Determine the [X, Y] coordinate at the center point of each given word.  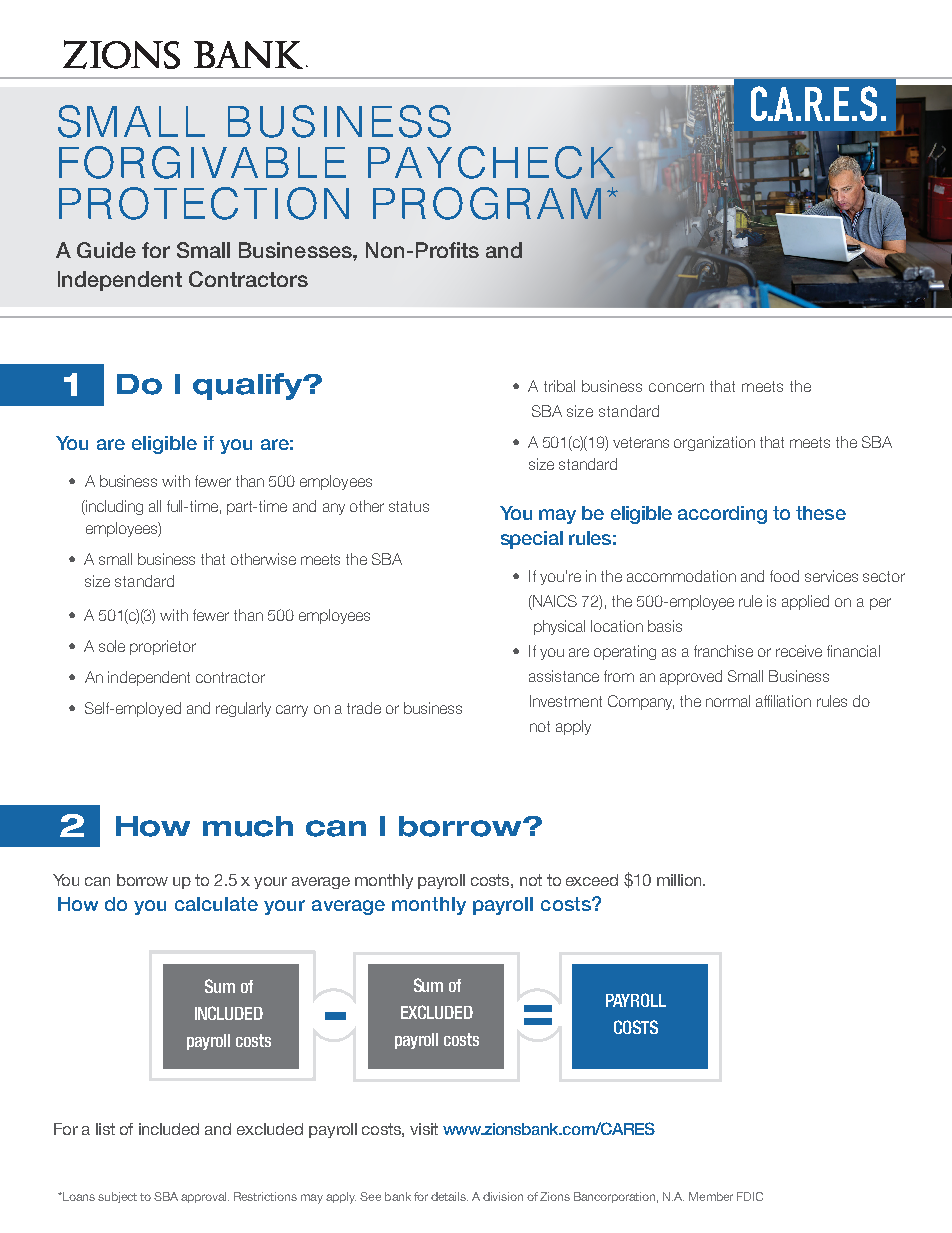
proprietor [163, 647]
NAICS [554, 602]
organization [714, 443]
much [248, 826]
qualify [249, 386]
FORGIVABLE [202, 162]
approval [205, 1197]
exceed [592, 880]
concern [676, 387]
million [680, 880]
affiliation [783, 701]
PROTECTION [204, 203]
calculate [216, 904]
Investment [566, 701]
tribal [559, 386]
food [784, 576]
